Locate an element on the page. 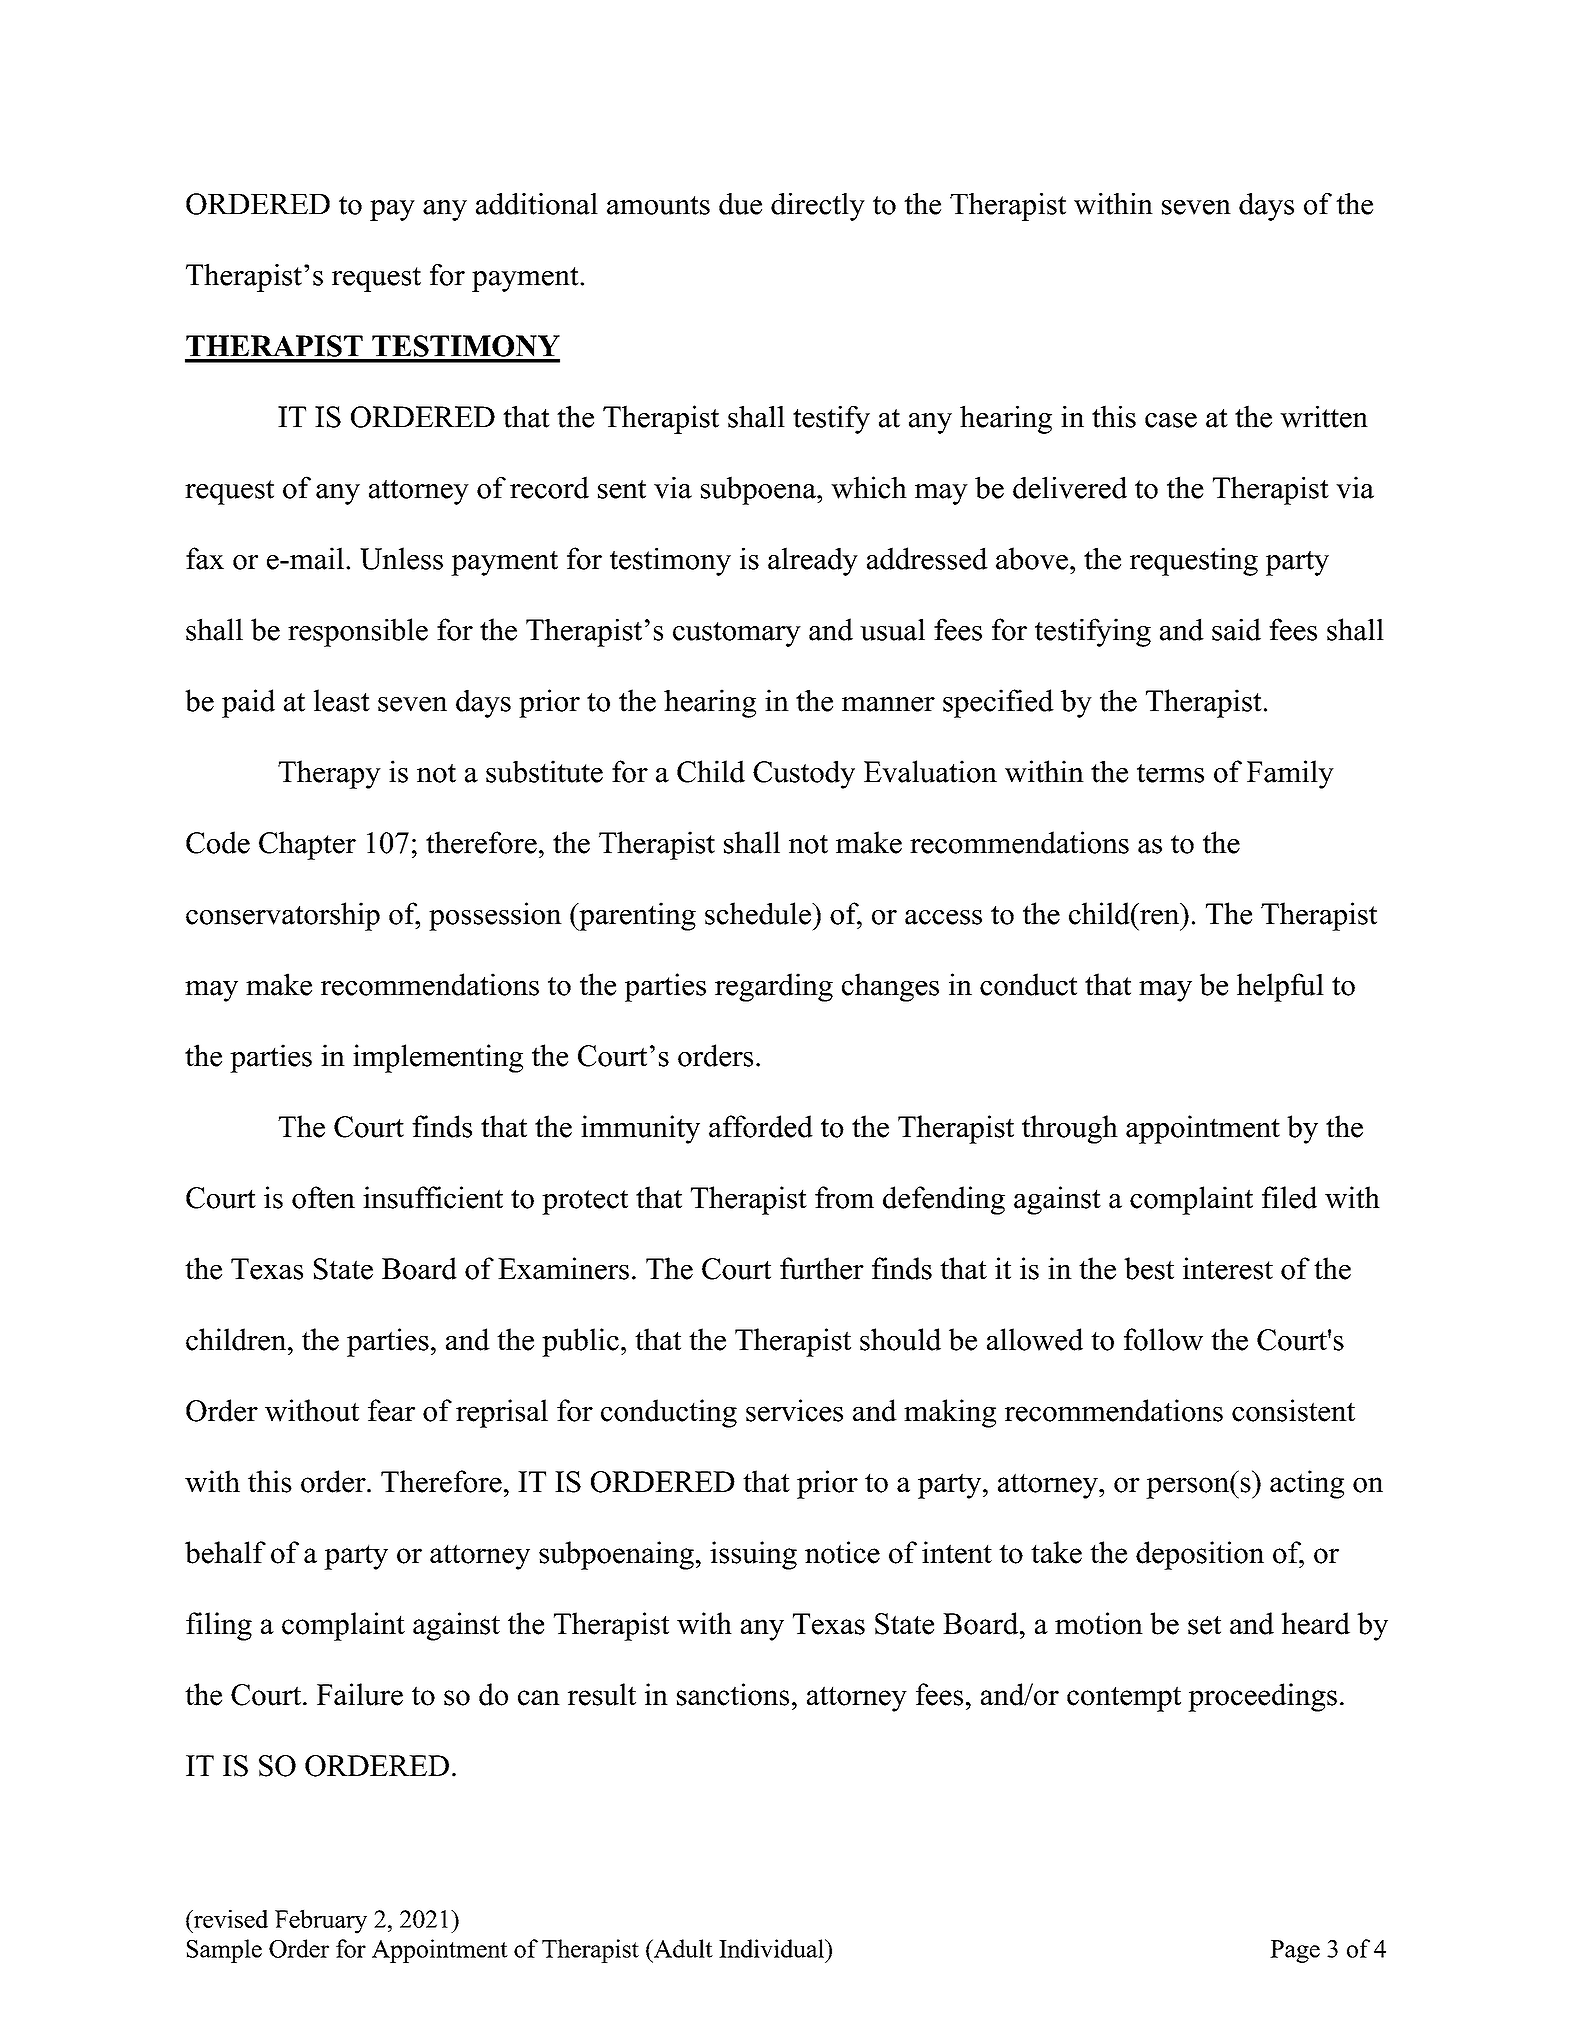 This document has height=2037, width=1574. follow is located at coordinates (1163, 1339).
